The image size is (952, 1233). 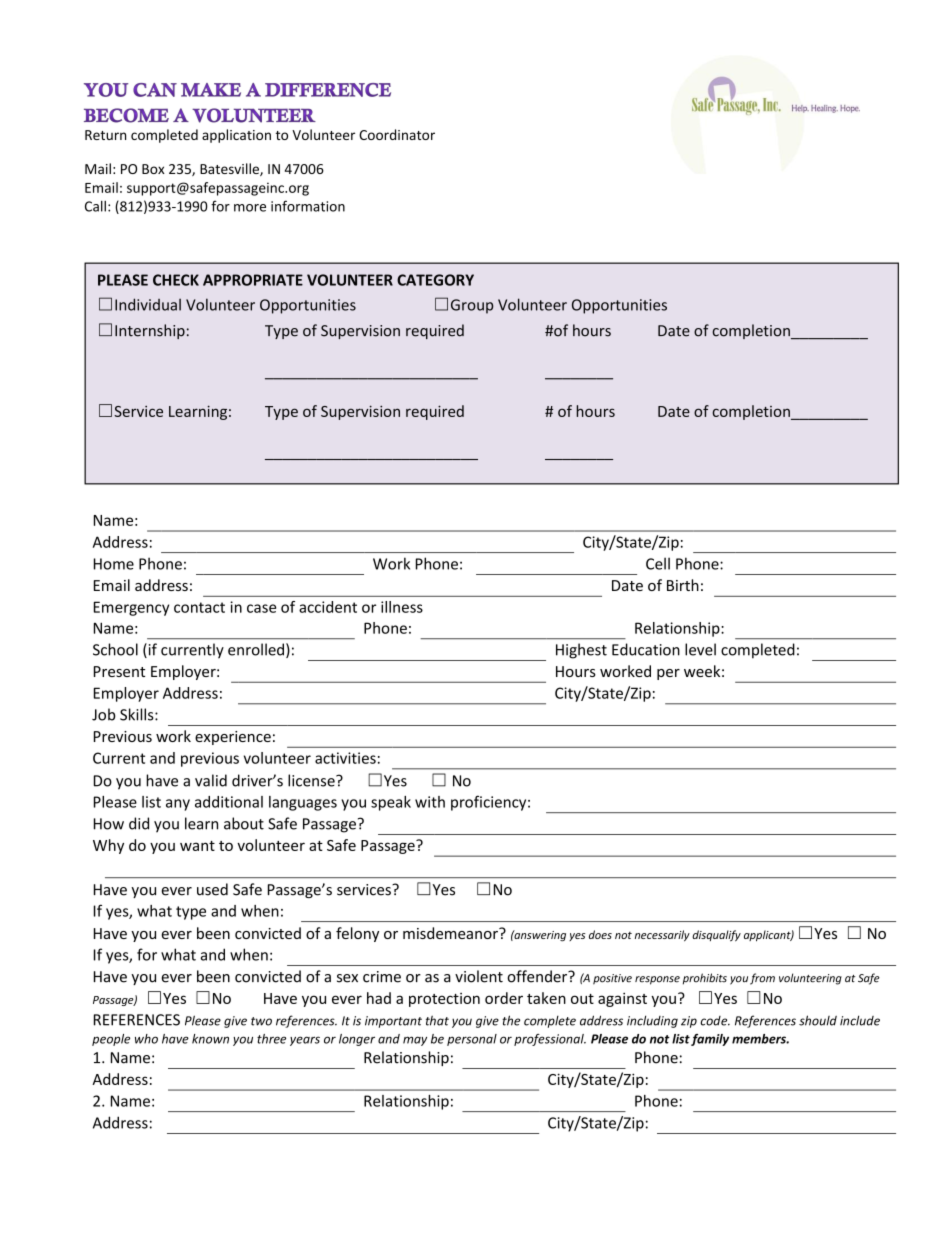 What do you see at coordinates (511, 1020) in the image?
I see `the` at bounding box center [511, 1020].
